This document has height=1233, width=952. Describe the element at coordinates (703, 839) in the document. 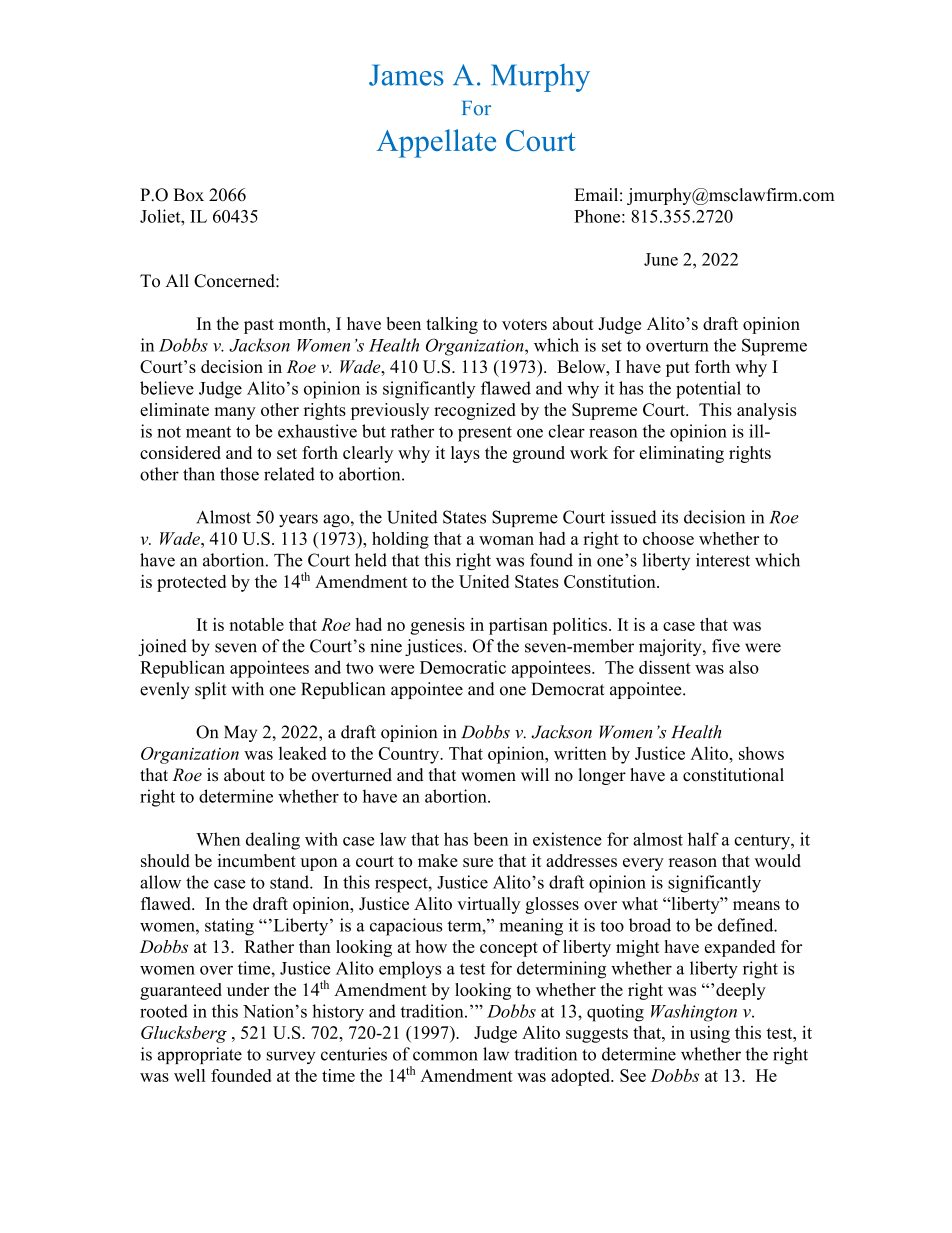

I see `half` at that location.
